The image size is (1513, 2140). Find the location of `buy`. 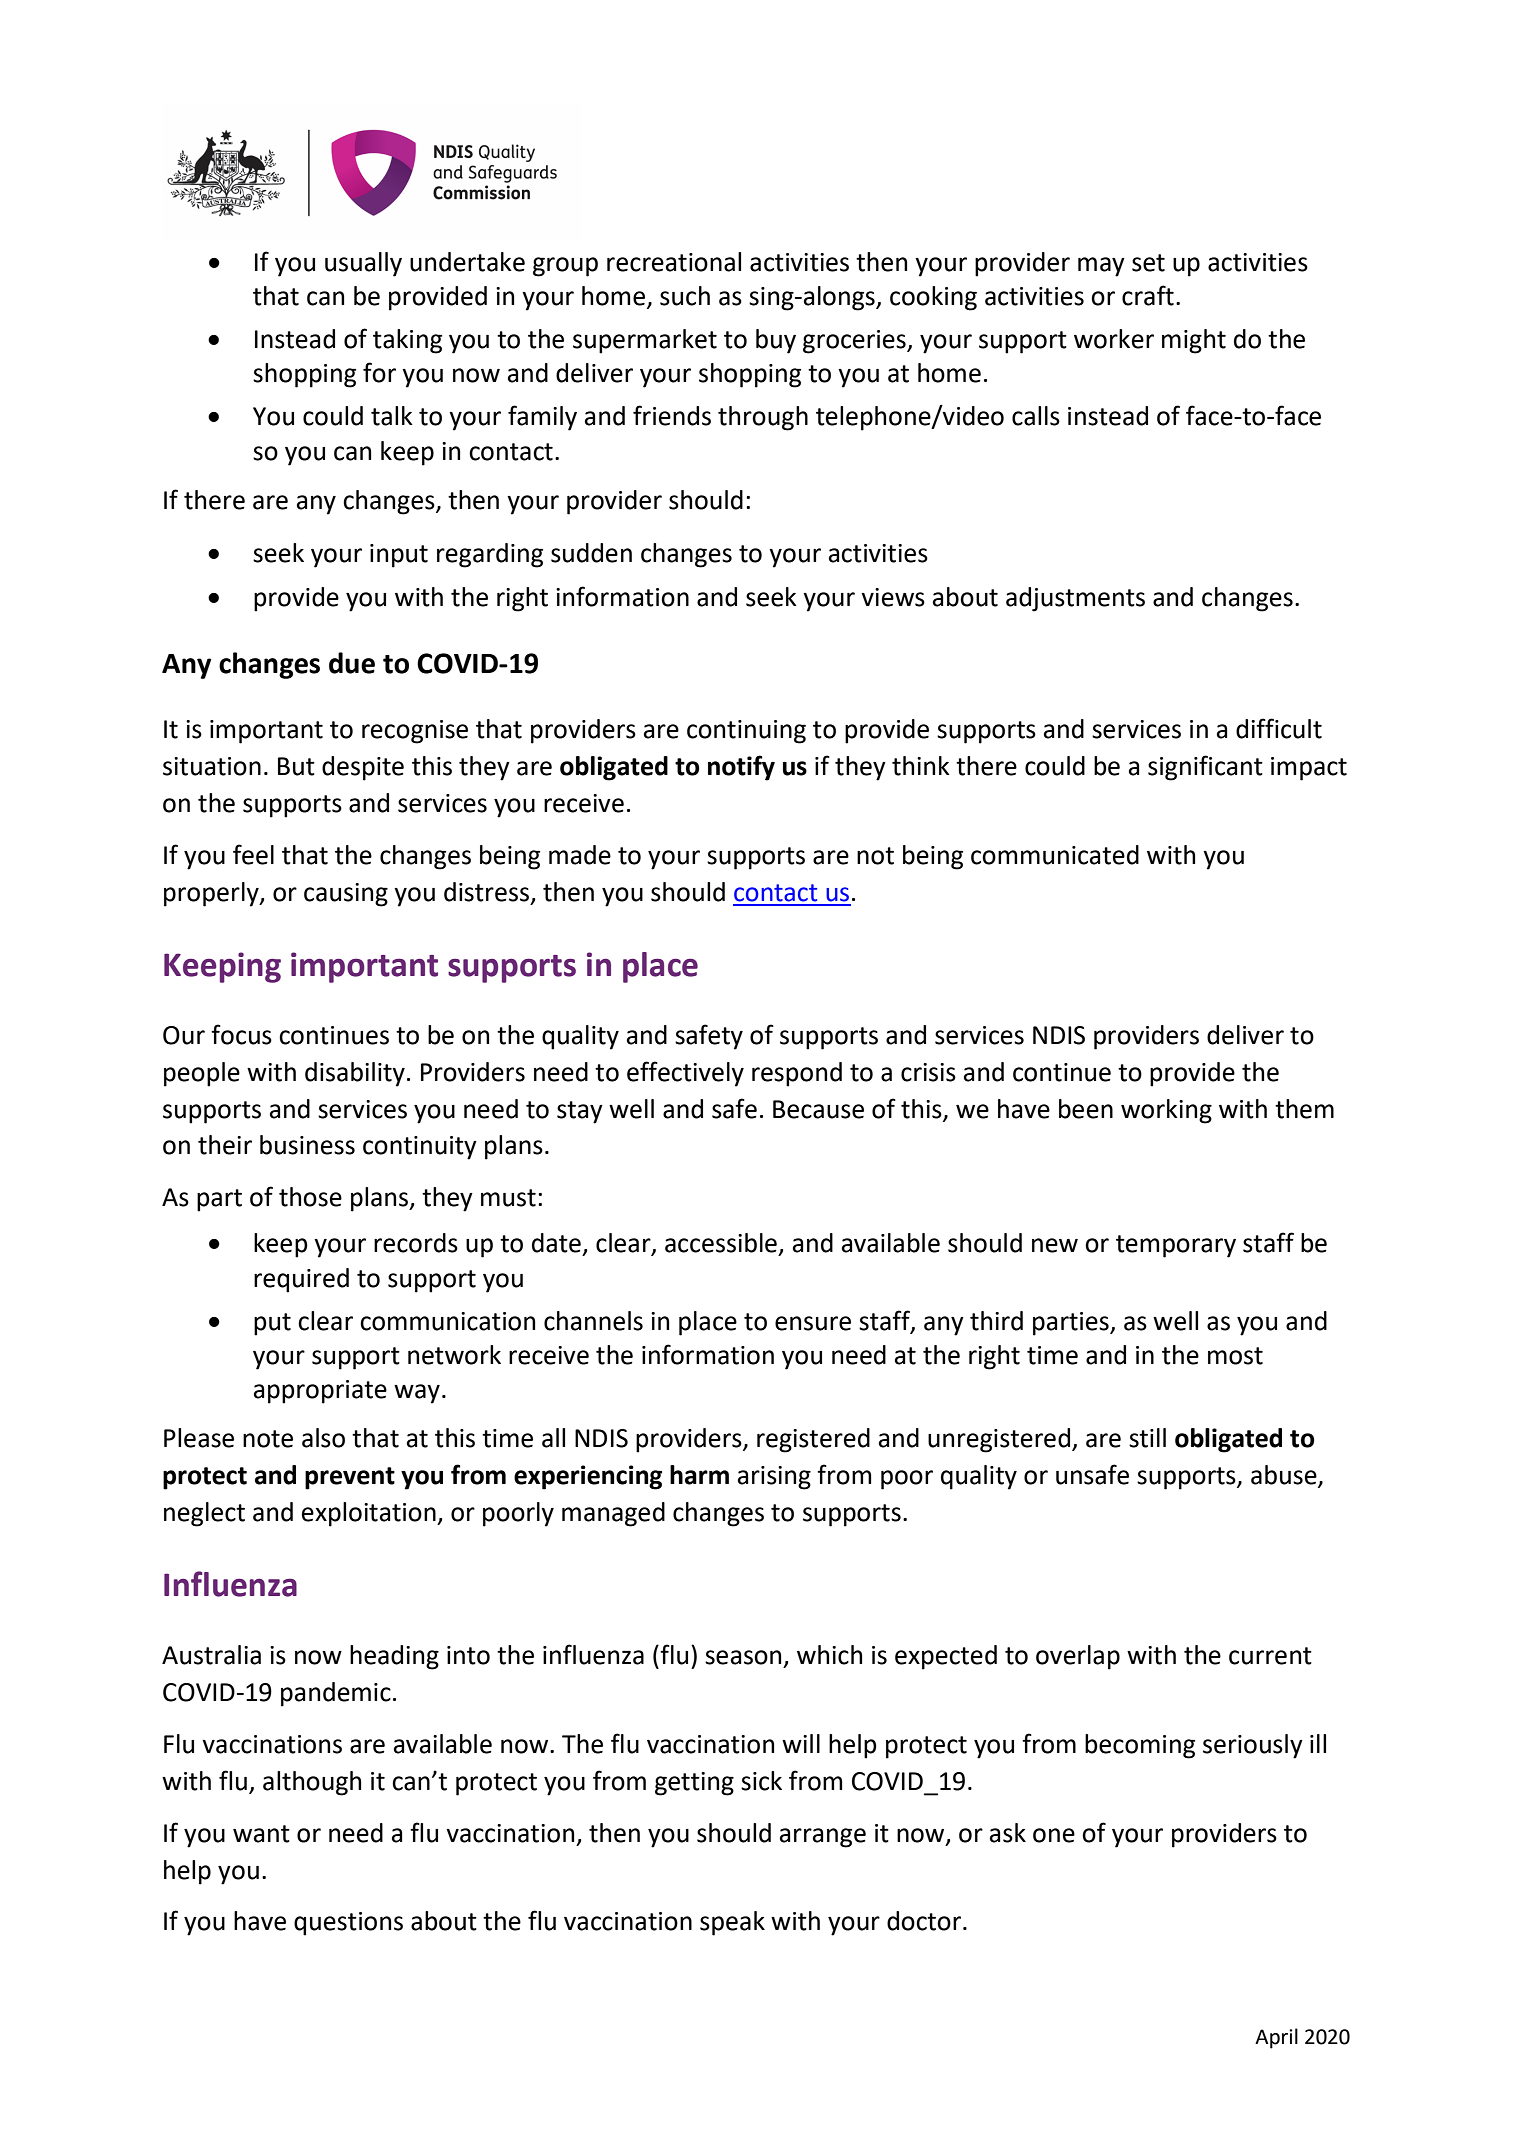

buy is located at coordinates (776, 341).
